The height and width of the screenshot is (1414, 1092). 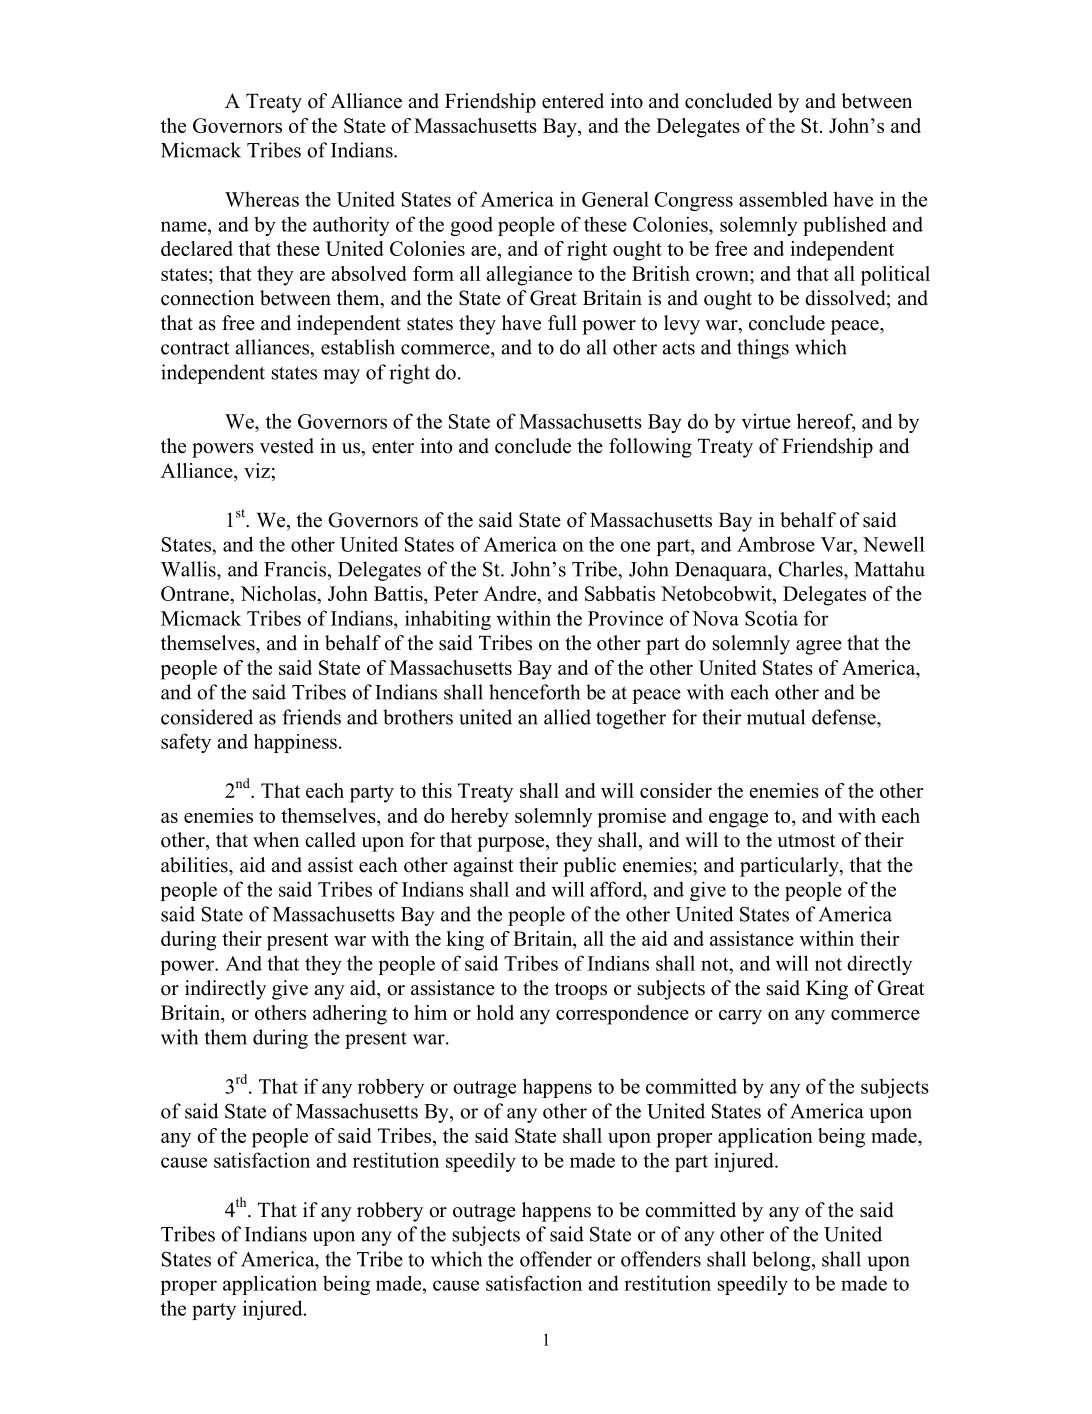 What do you see at coordinates (471, 226) in the screenshot?
I see `good` at bounding box center [471, 226].
